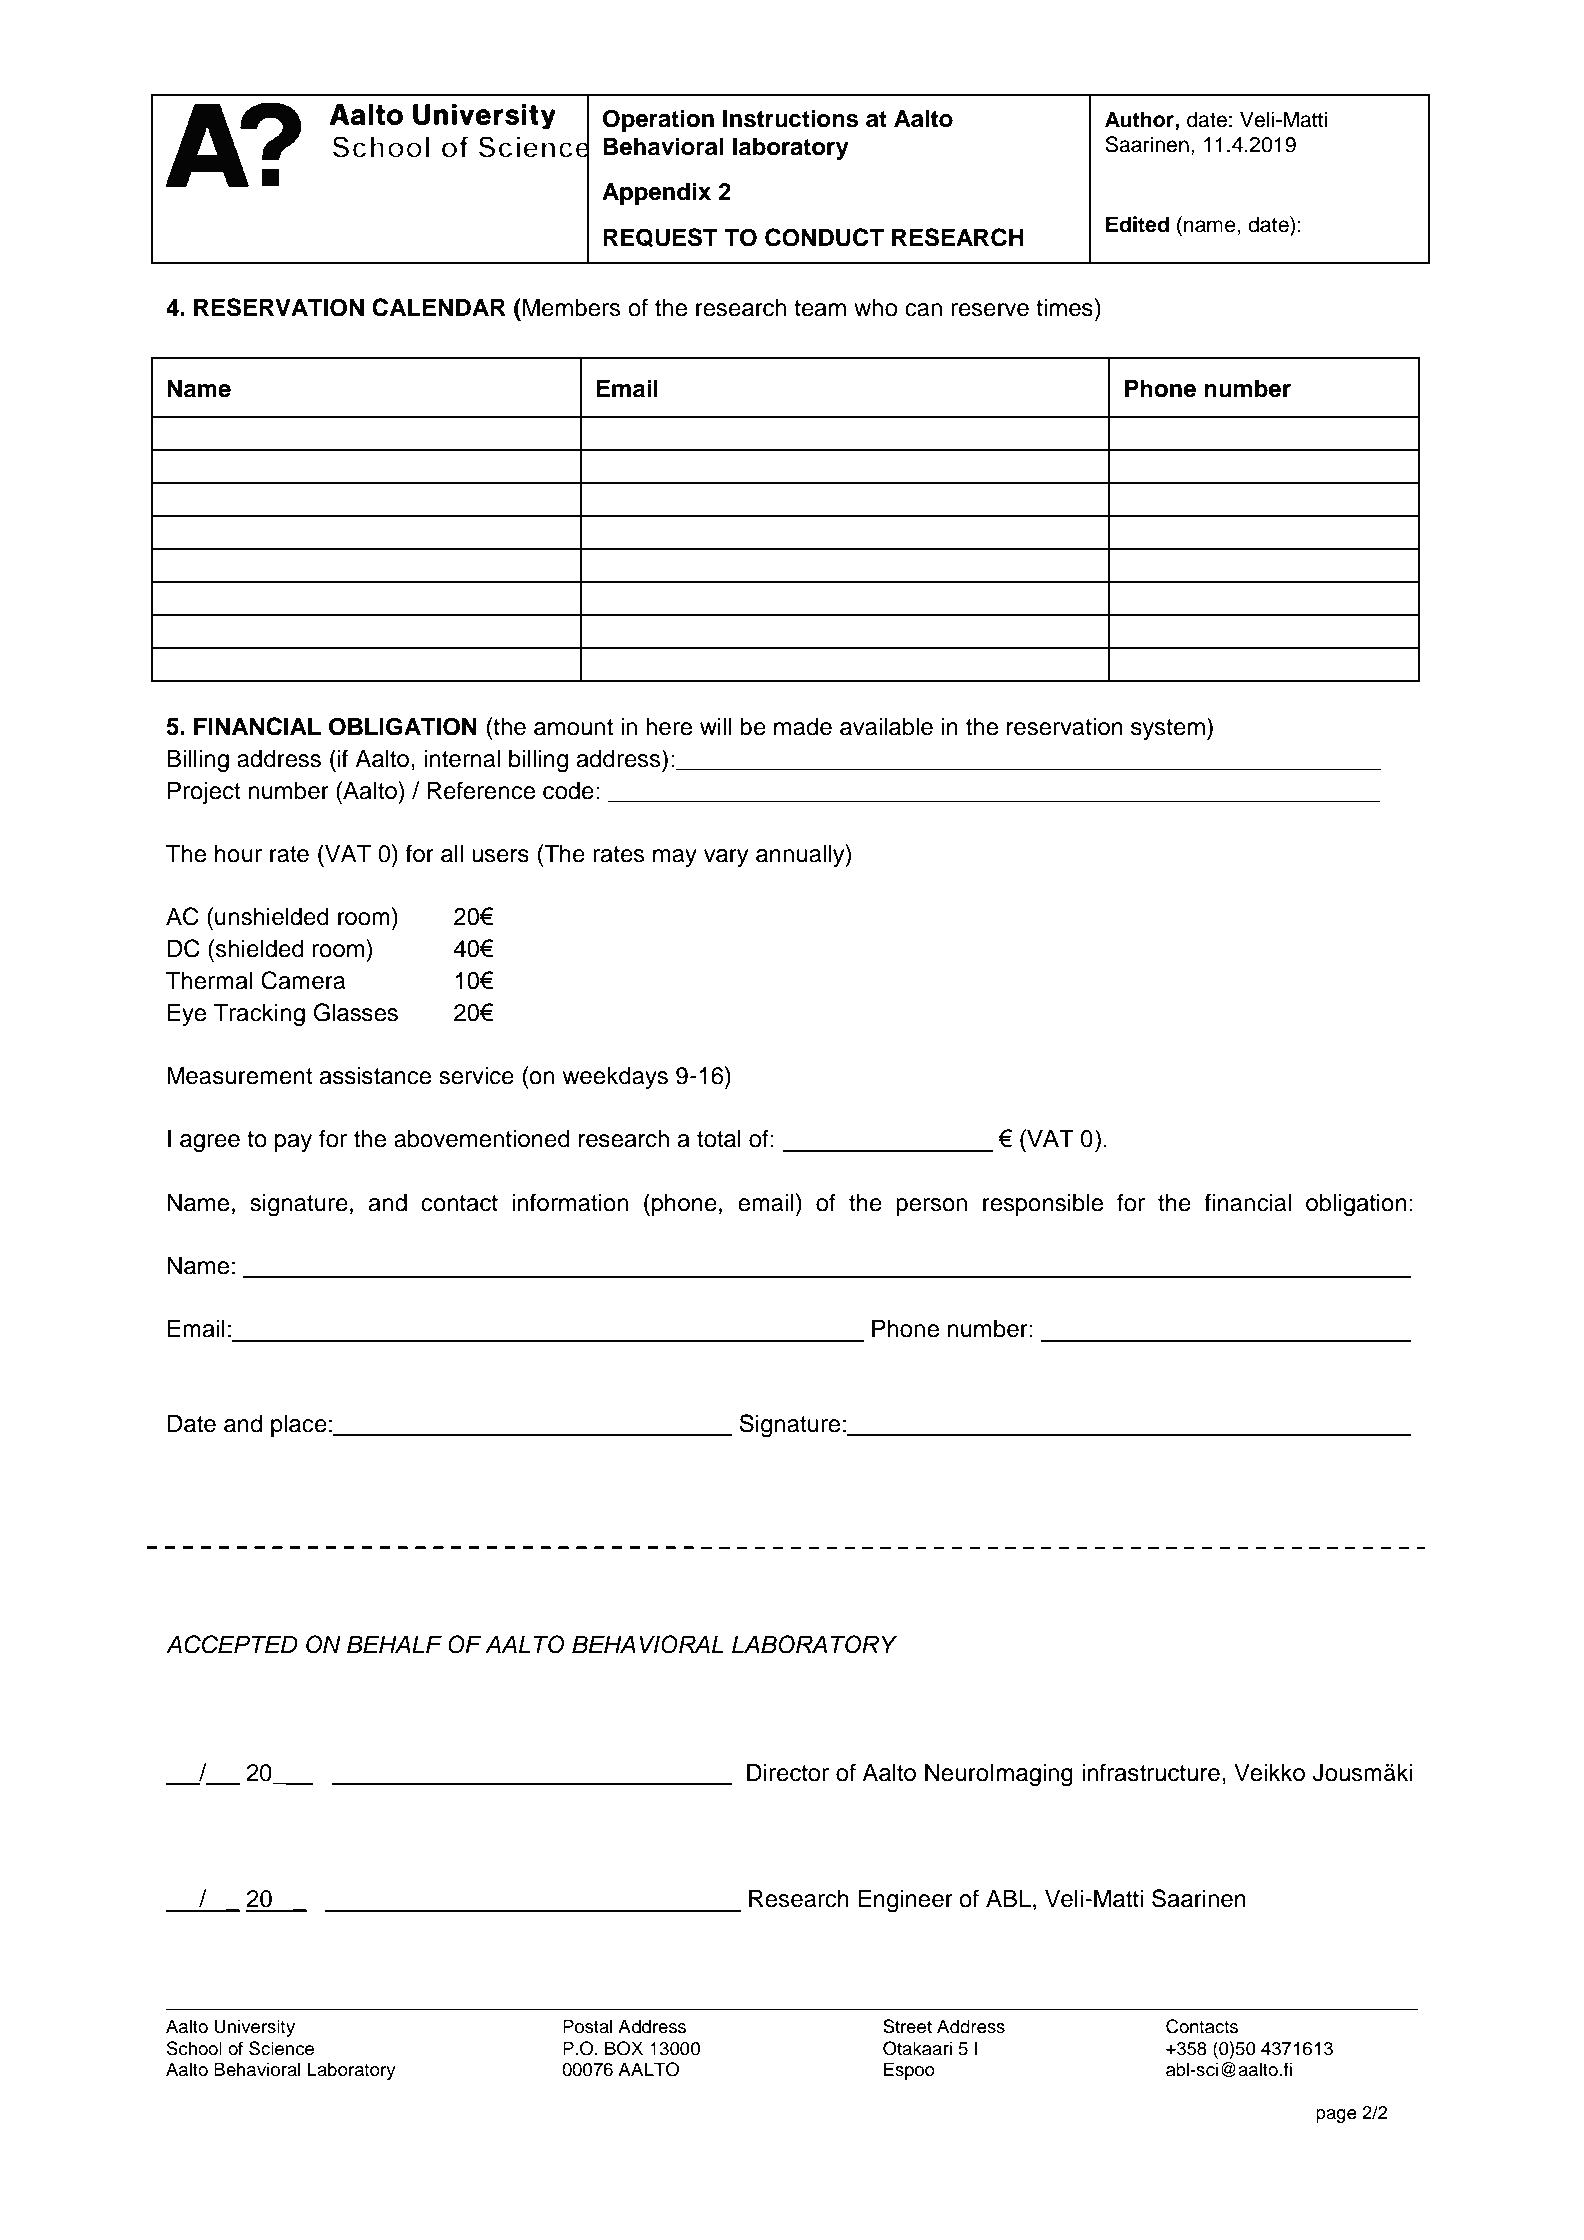 Image resolution: width=1584 pixels, height=2240 pixels. Describe the element at coordinates (1168, 729) in the page. I see `system` at that location.
